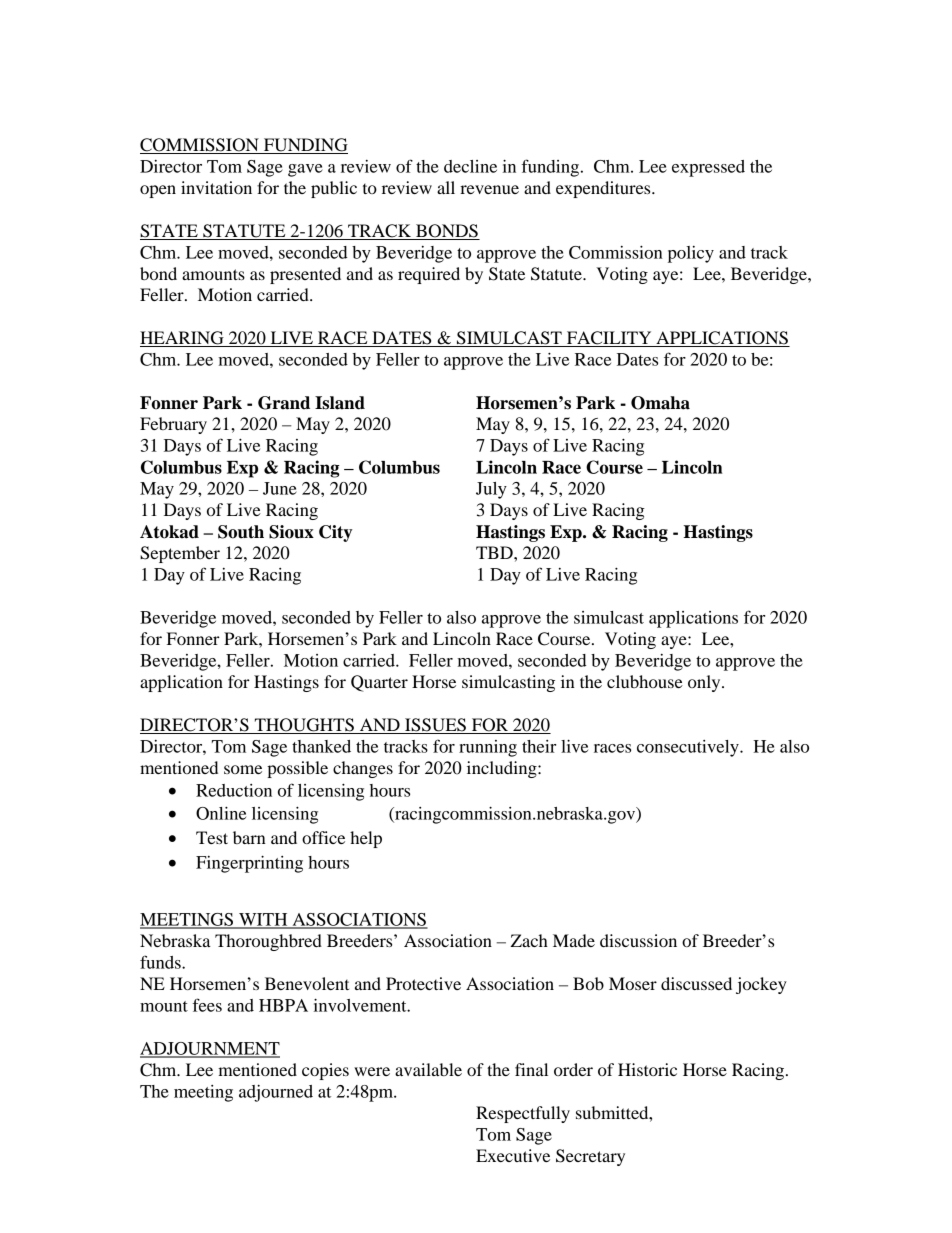 The height and width of the screenshot is (1233, 952). I want to click on Omaha, so click(660, 403).
